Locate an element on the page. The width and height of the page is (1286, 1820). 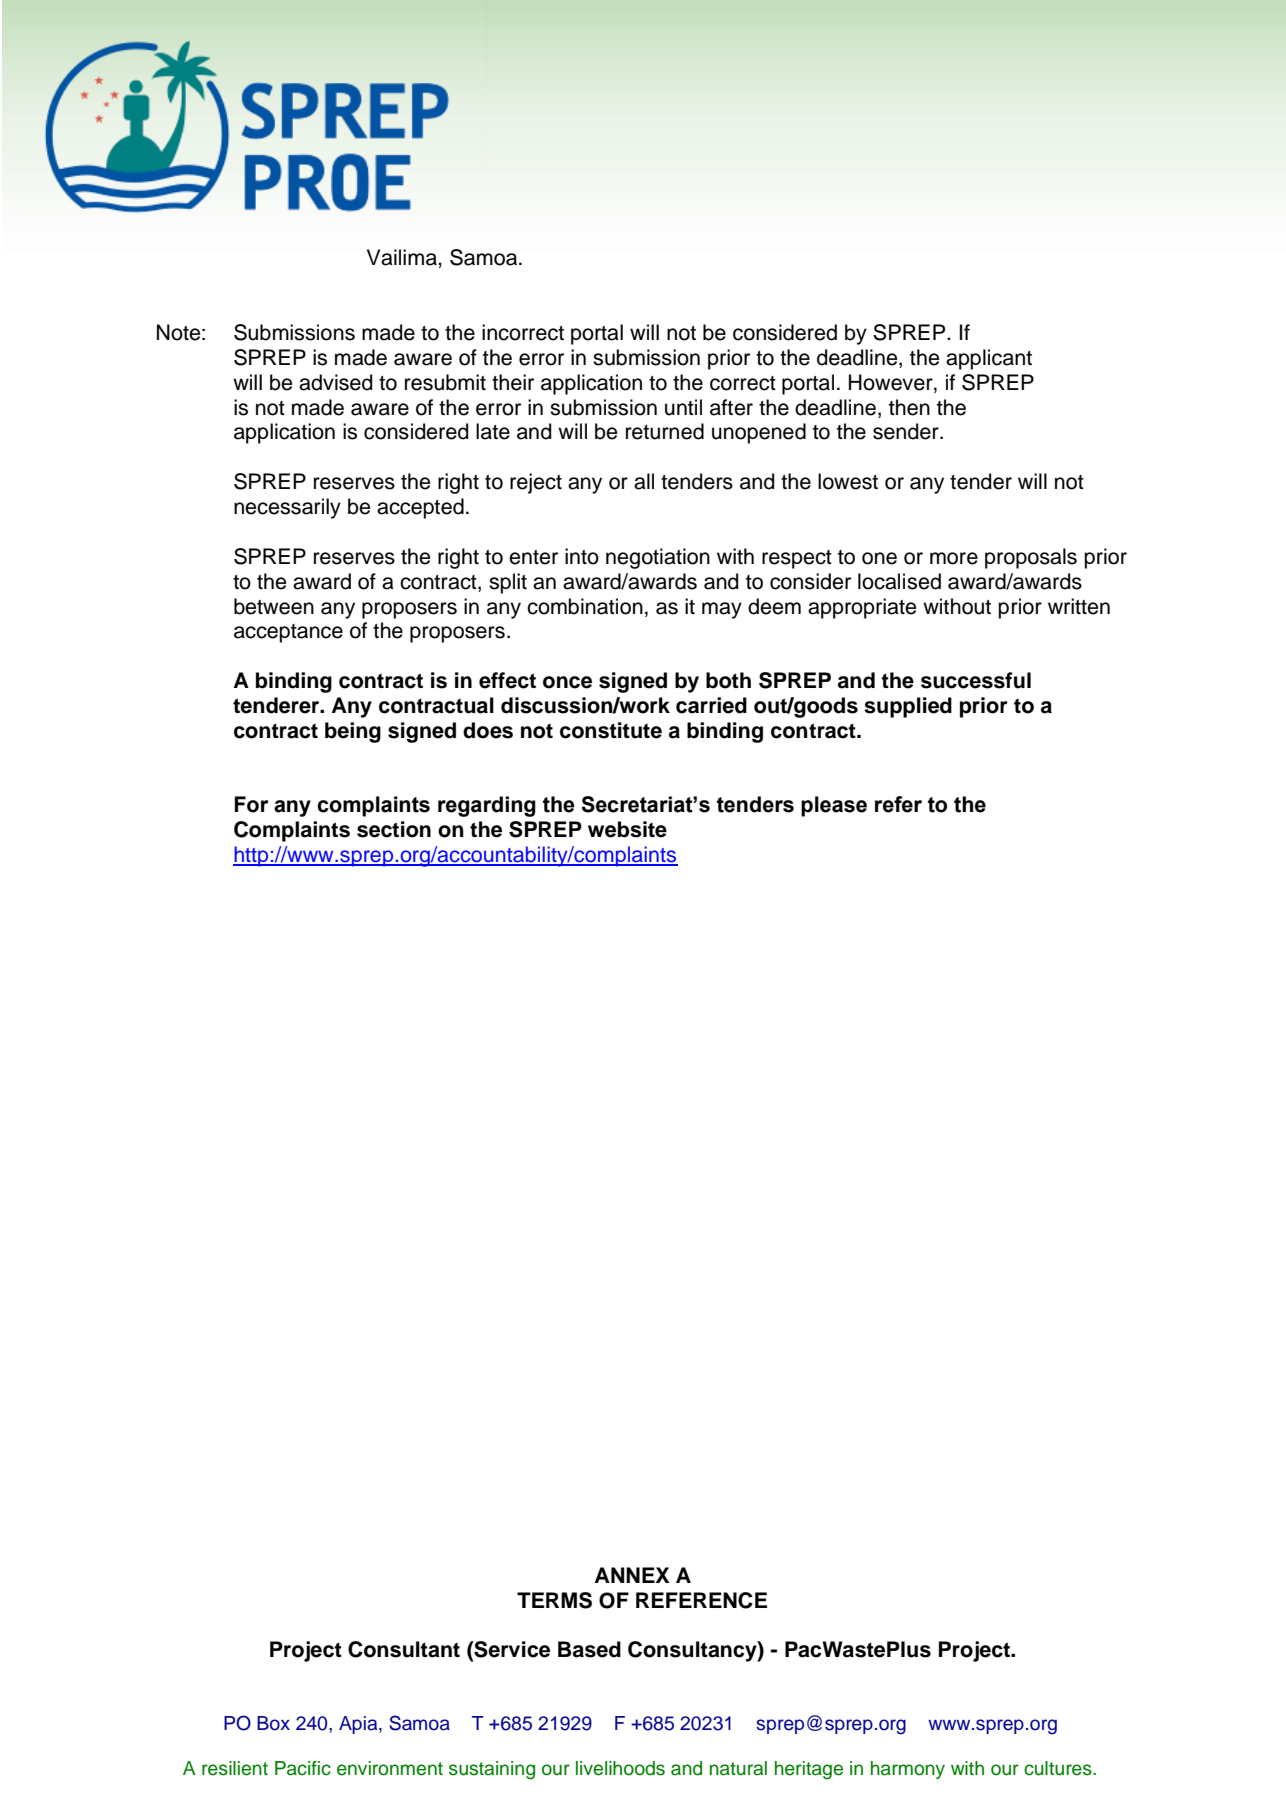
website is located at coordinates (627, 829).
